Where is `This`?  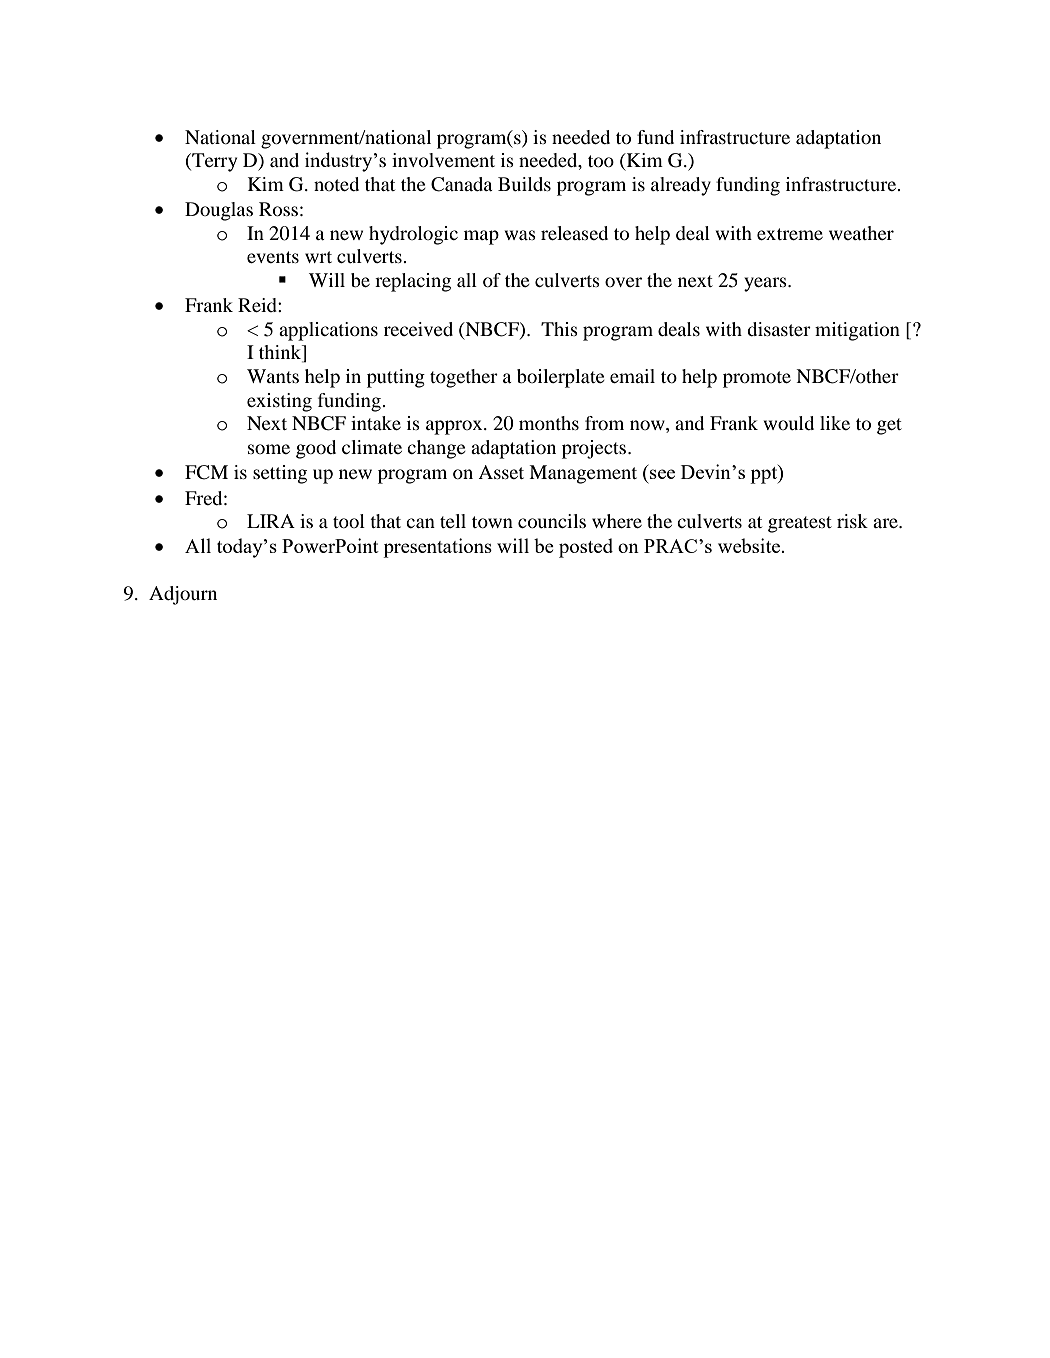
This is located at coordinates (559, 329).
